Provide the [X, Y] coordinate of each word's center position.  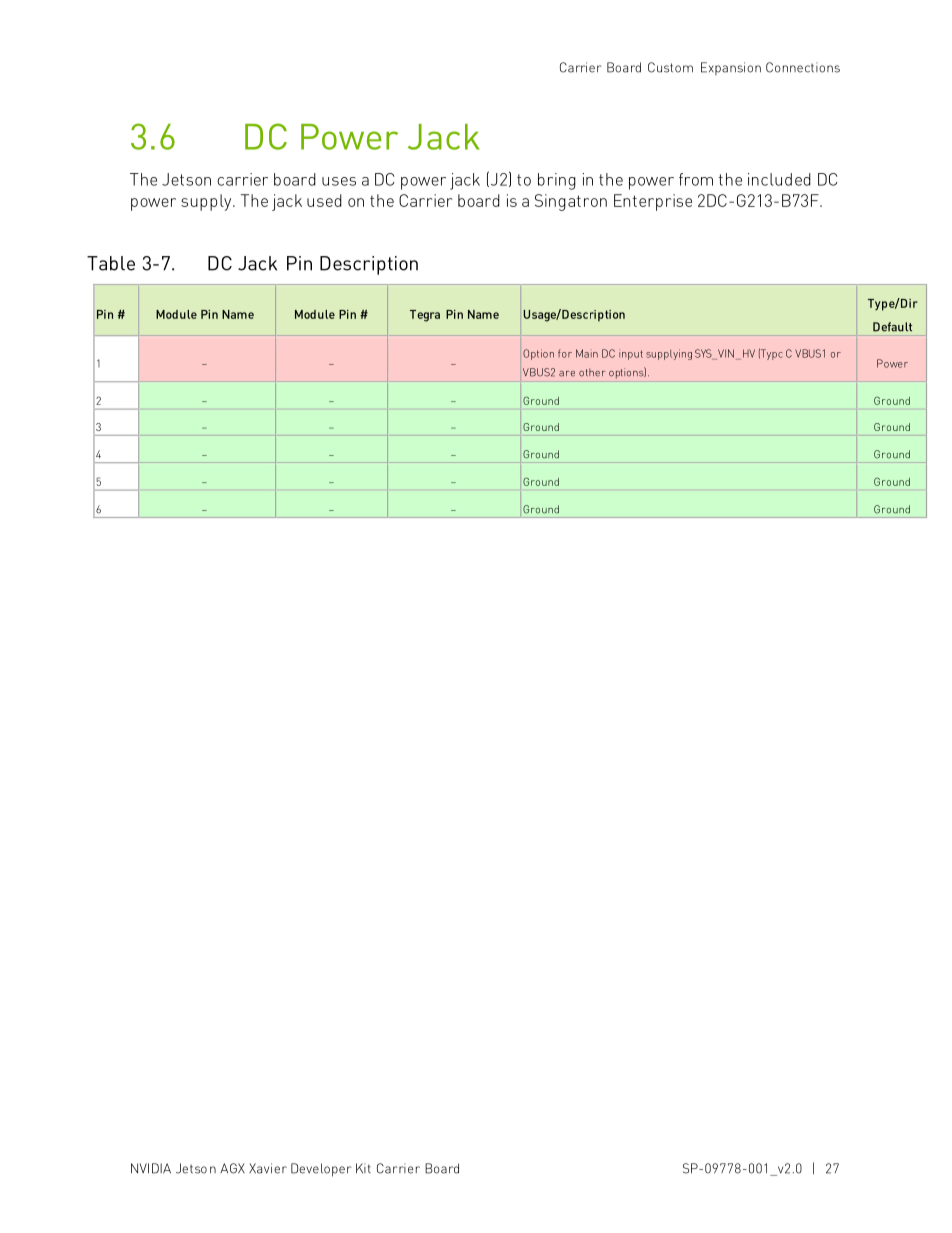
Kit [363, 1168]
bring [557, 181]
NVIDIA [151, 1168]
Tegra [425, 316]
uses [339, 181]
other [592, 372]
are [567, 374]
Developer [321, 1170]
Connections [803, 67]
